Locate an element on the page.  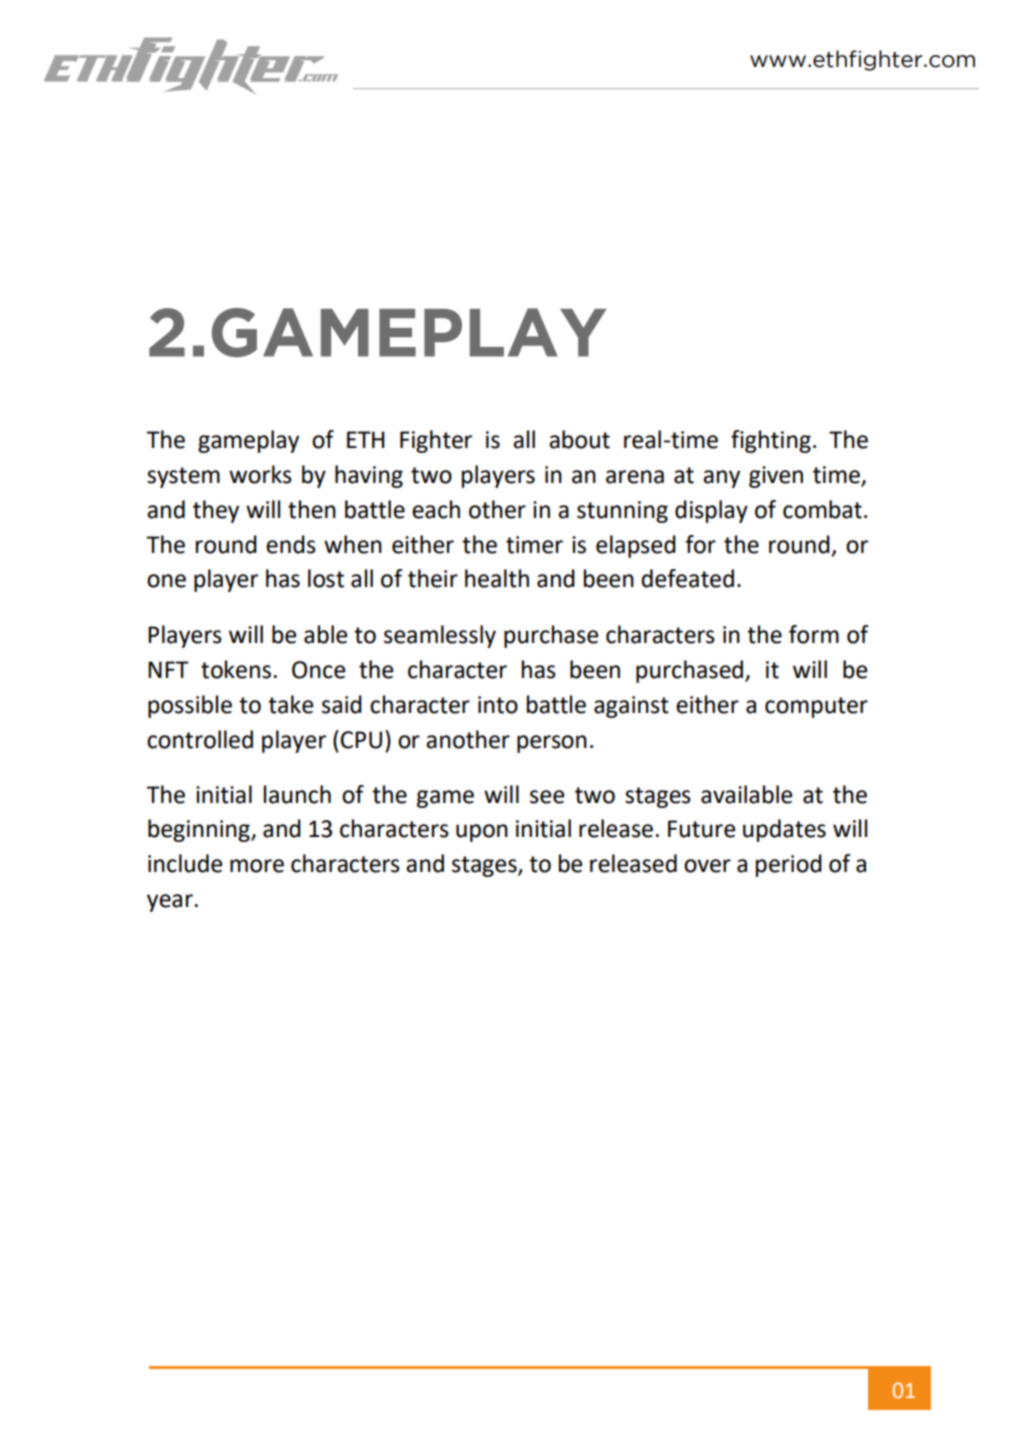
more is located at coordinates (257, 866).
